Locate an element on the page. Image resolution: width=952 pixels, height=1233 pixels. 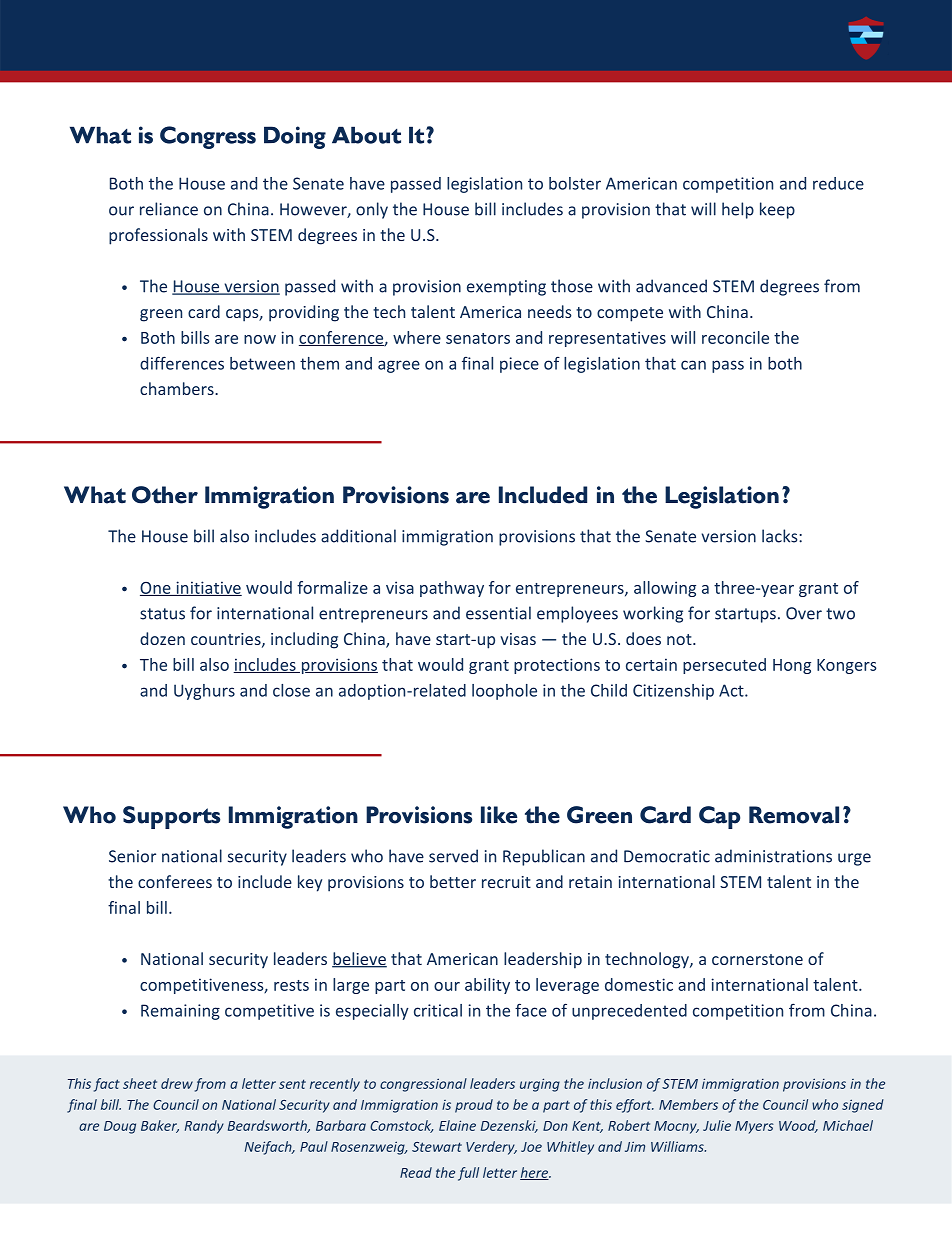
dozen is located at coordinates (162, 638).
